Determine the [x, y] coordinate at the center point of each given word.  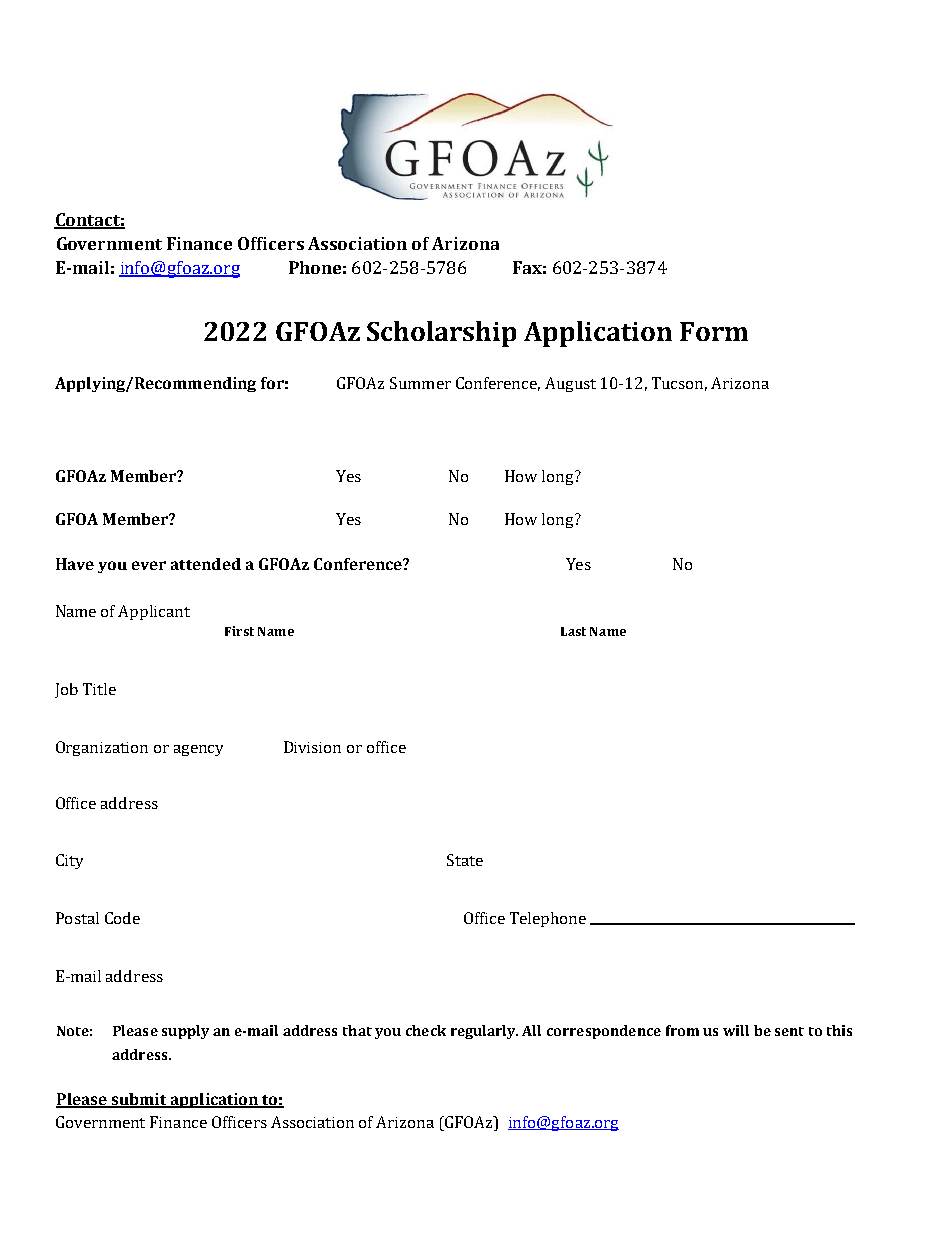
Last [573, 631]
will [736, 1030]
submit [139, 1100]
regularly [484, 1032]
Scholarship [441, 334]
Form [714, 331]
